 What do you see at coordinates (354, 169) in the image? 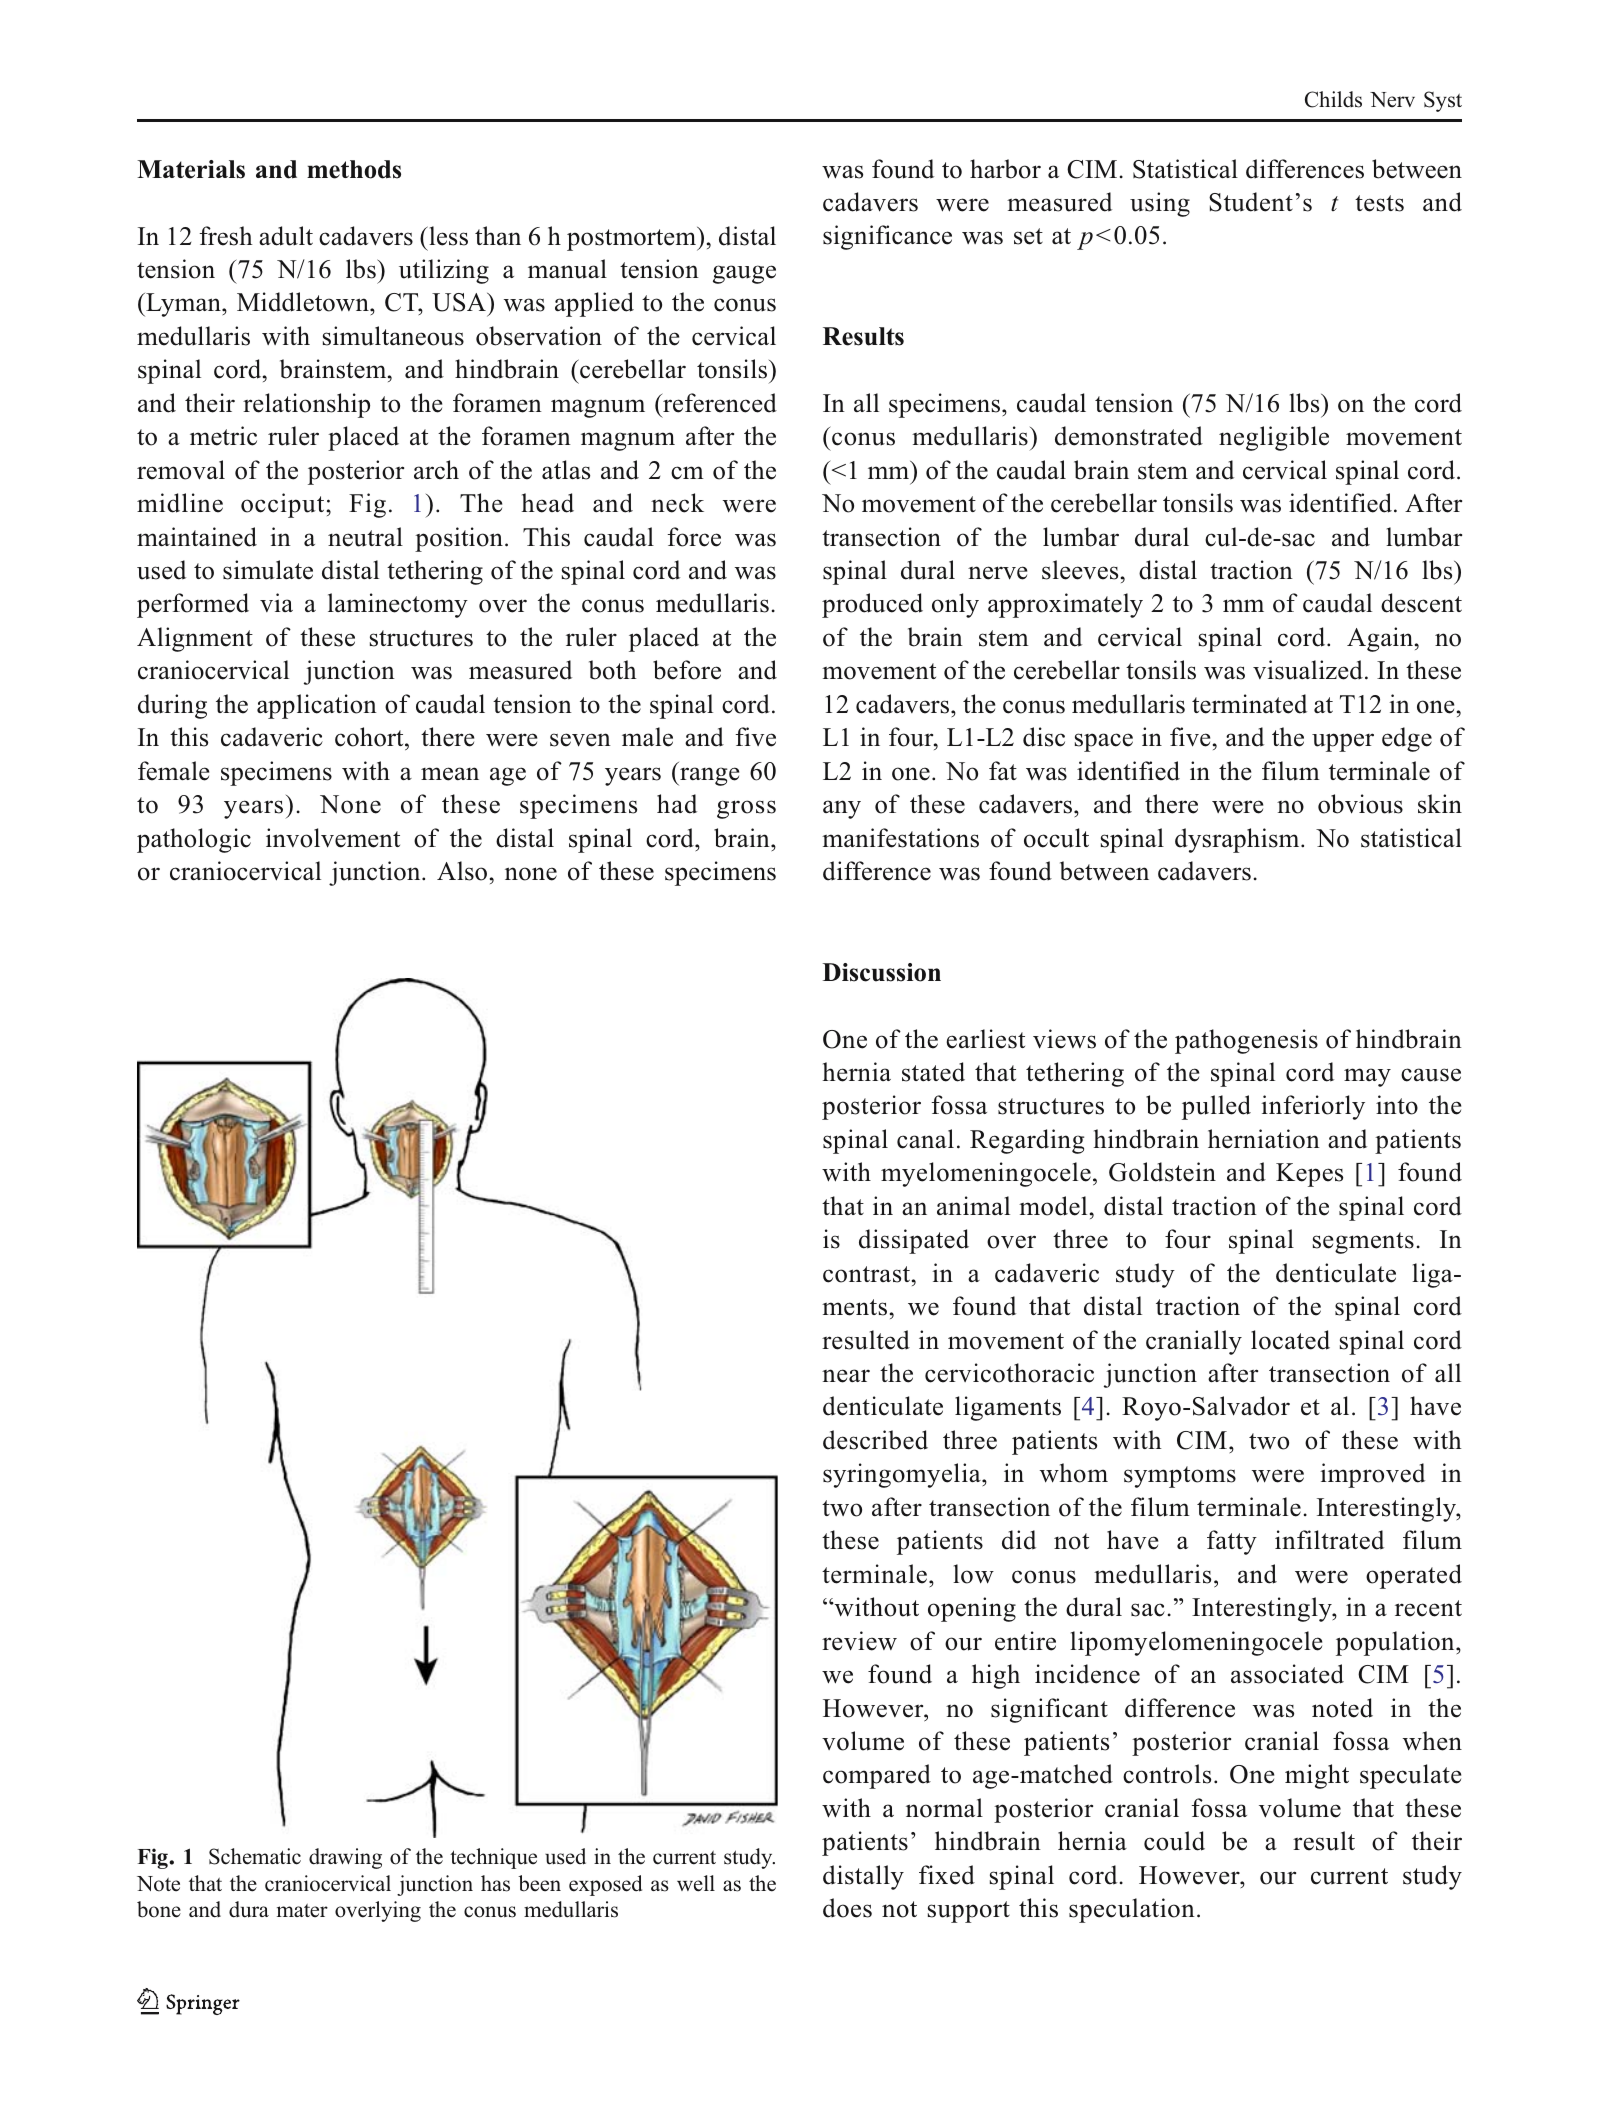
I see `methods` at bounding box center [354, 169].
